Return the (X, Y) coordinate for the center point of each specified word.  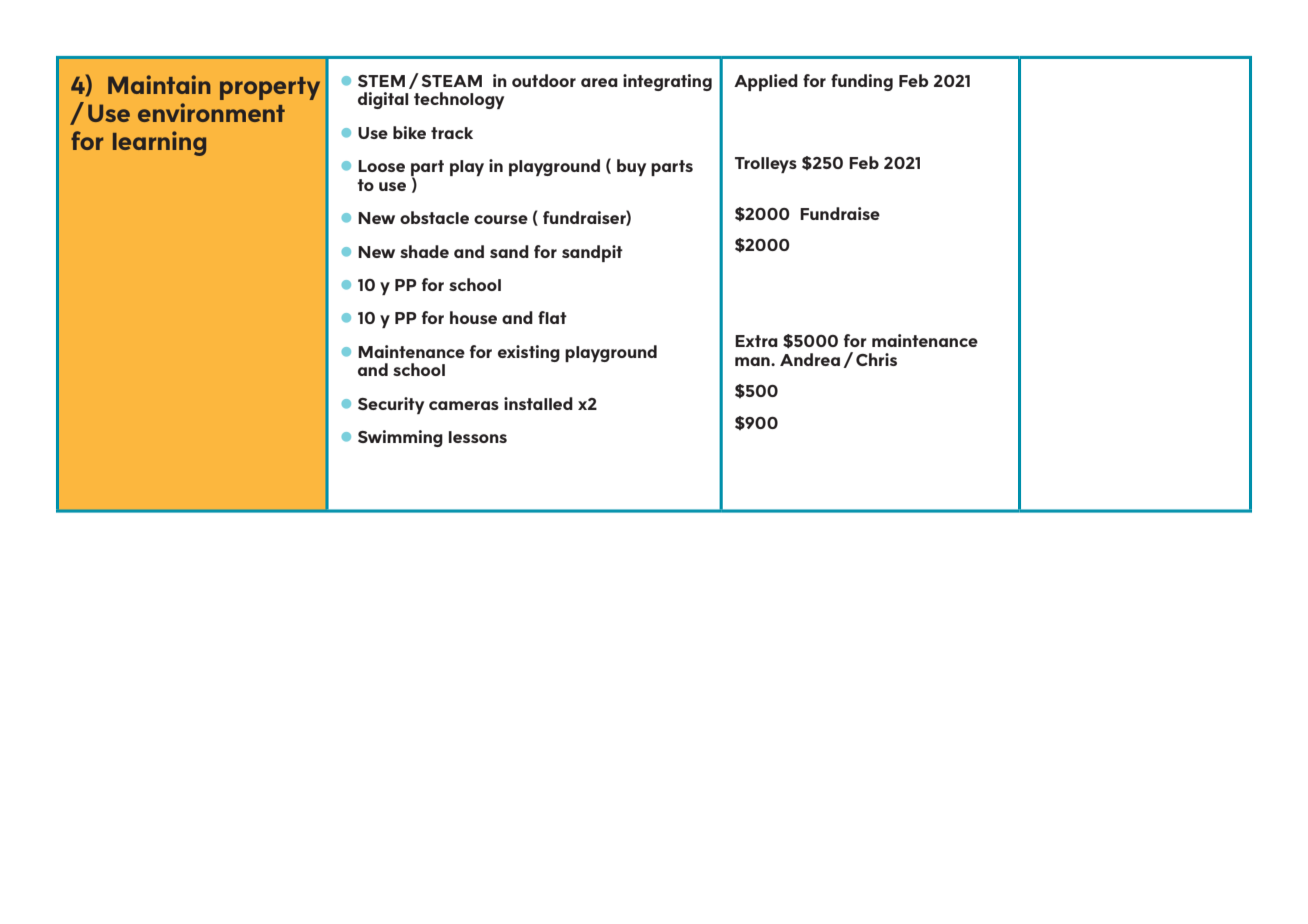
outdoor (544, 80)
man (753, 361)
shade (424, 251)
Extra (756, 341)
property (270, 88)
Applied (766, 82)
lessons (478, 437)
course (501, 219)
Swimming (400, 438)
